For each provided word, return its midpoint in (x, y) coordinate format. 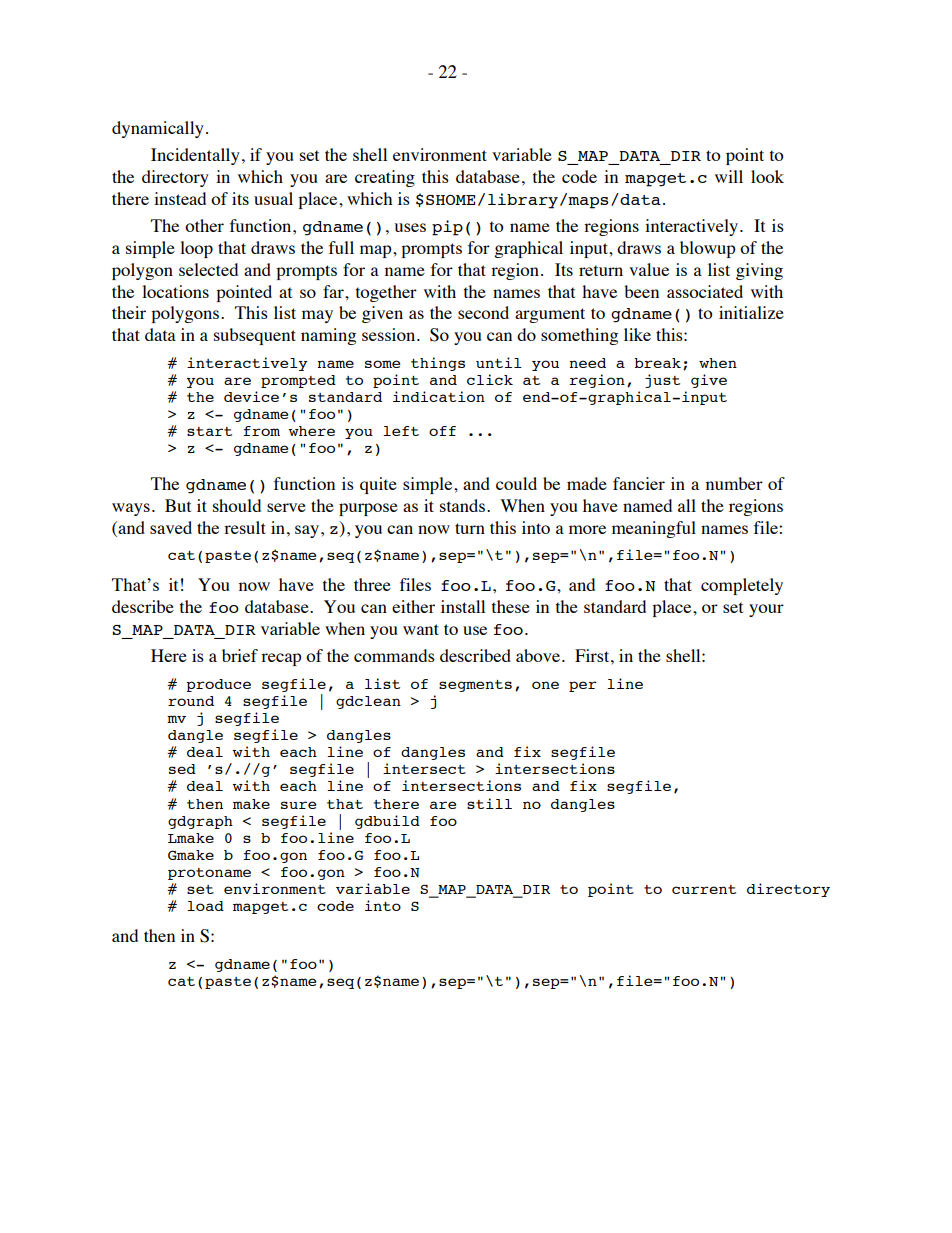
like (637, 334)
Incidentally (195, 156)
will (729, 176)
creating (385, 178)
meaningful (654, 529)
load (205, 906)
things (438, 364)
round (191, 701)
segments (475, 686)
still (489, 803)
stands (464, 505)
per (583, 686)
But (178, 505)
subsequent (255, 336)
